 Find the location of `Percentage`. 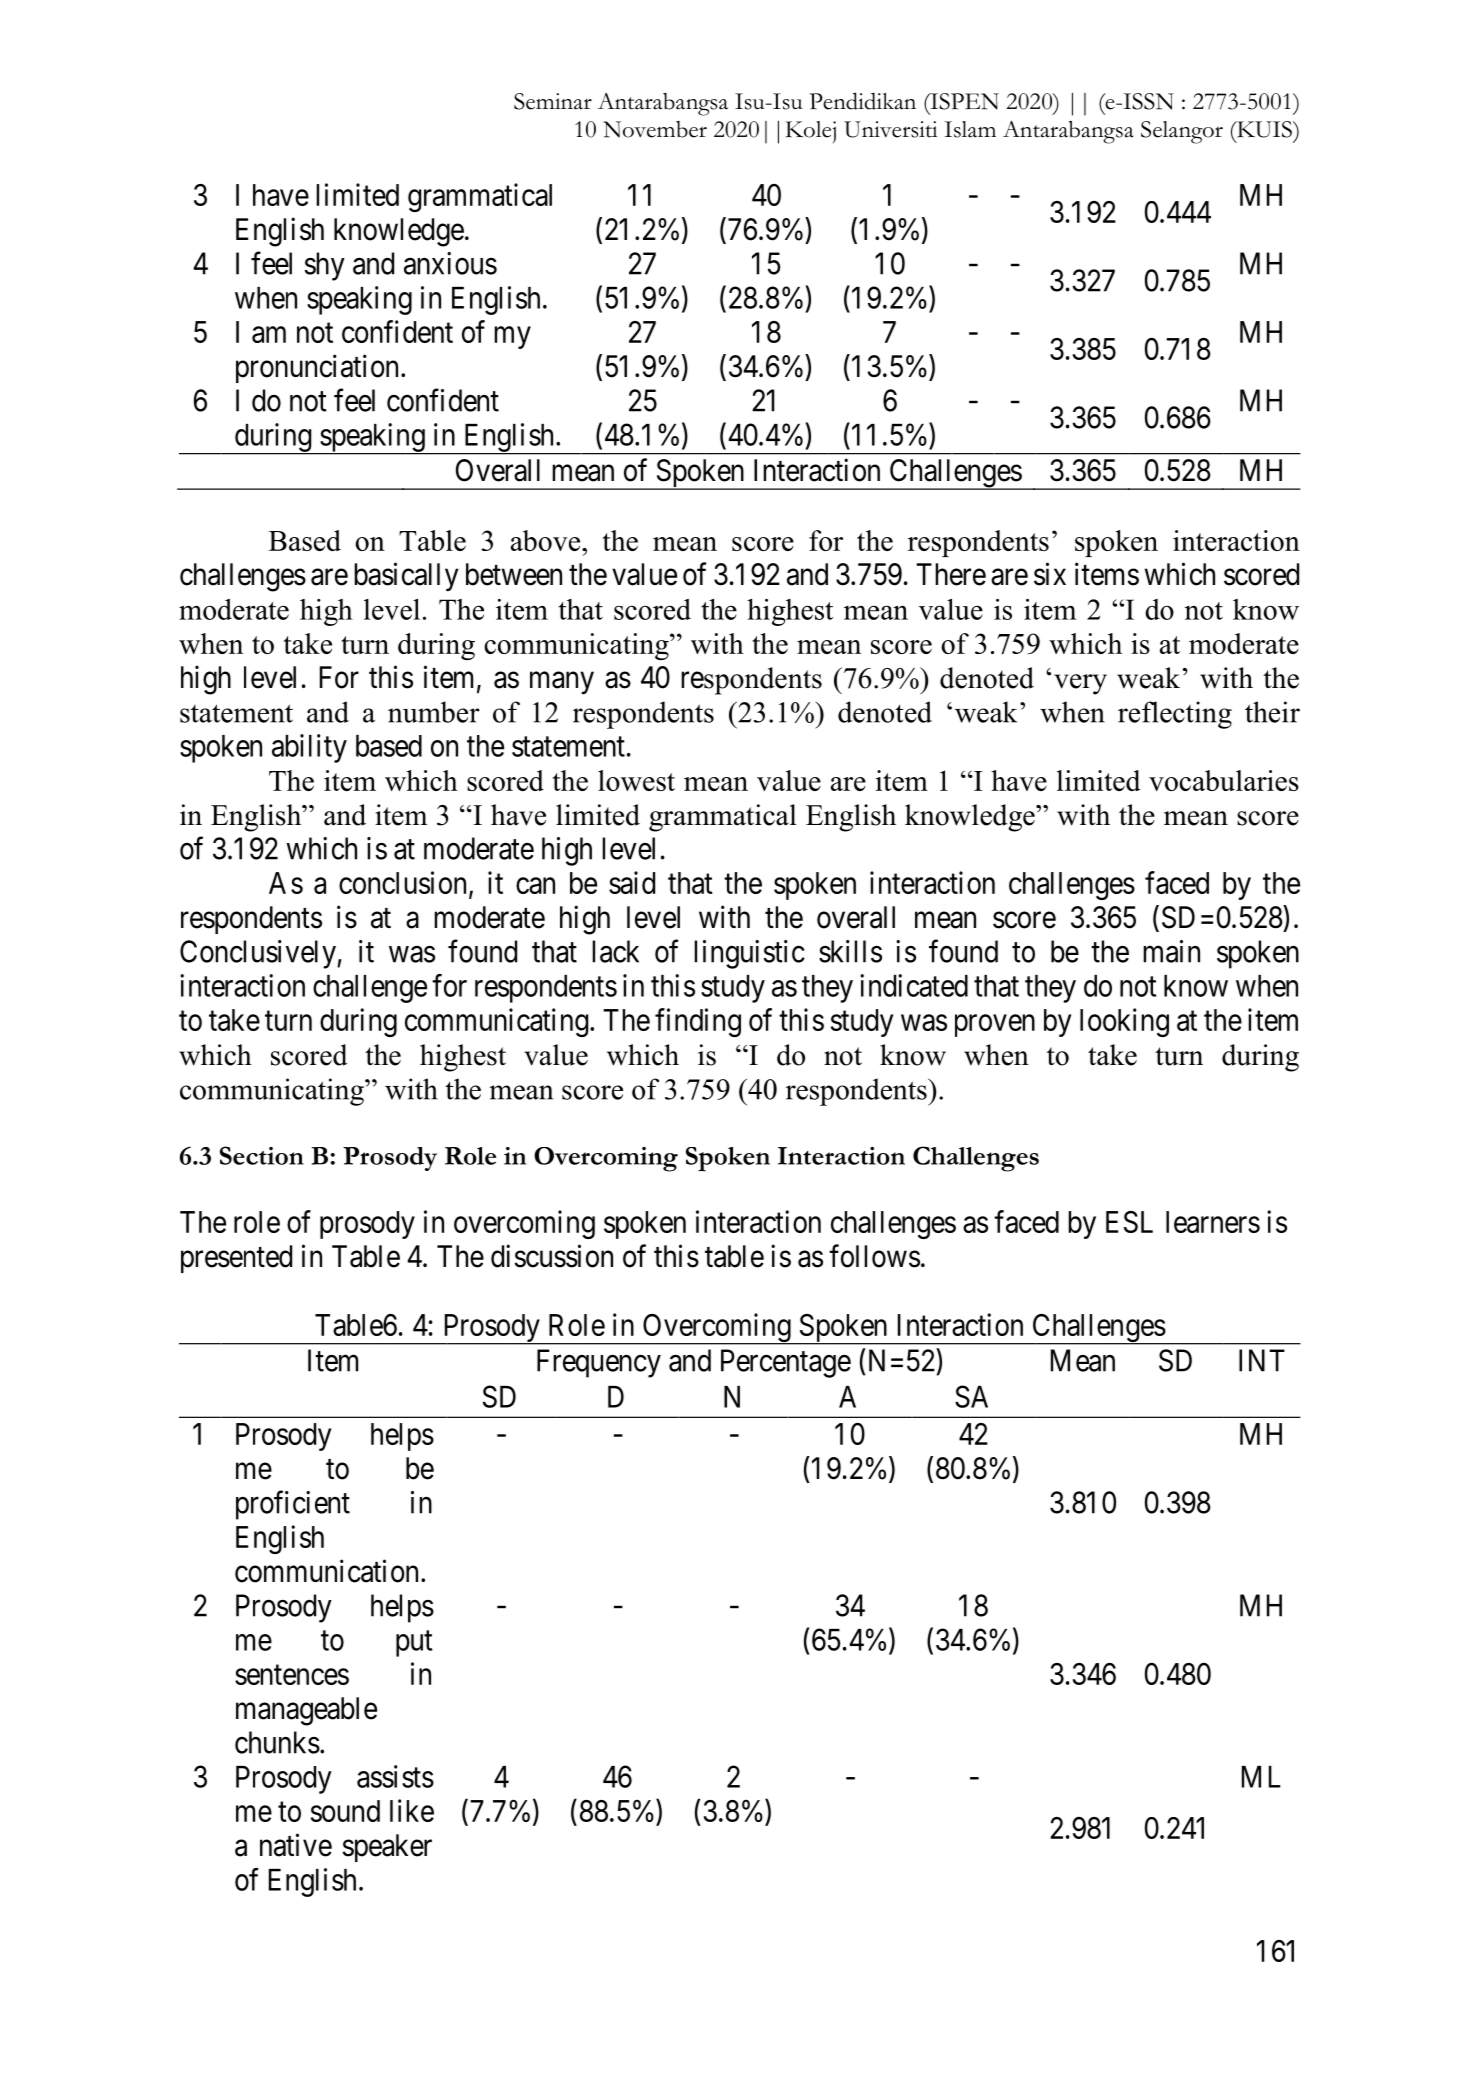

Percentage is located at coordinates (786, 1363).
